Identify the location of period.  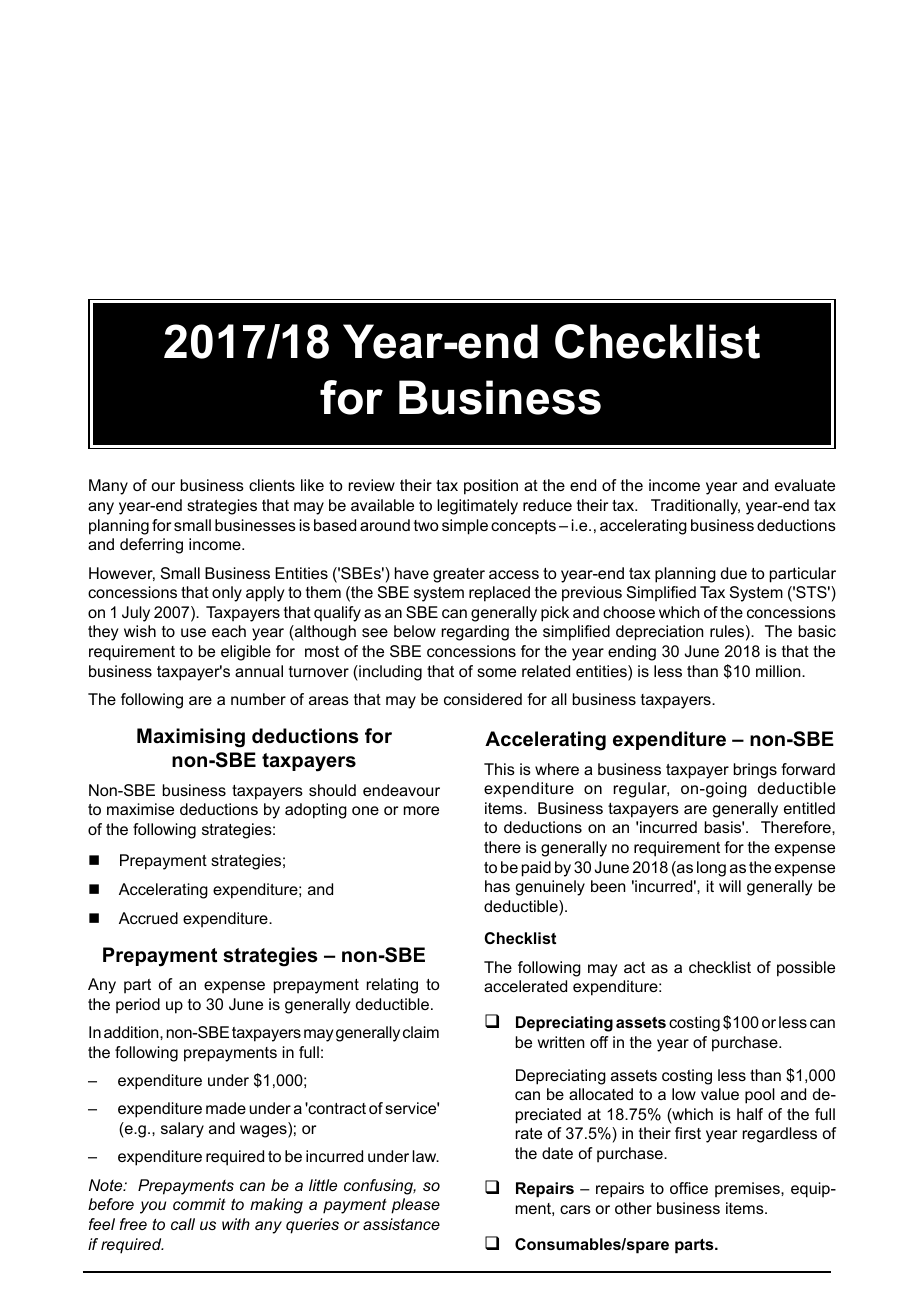
(138, 1006).
